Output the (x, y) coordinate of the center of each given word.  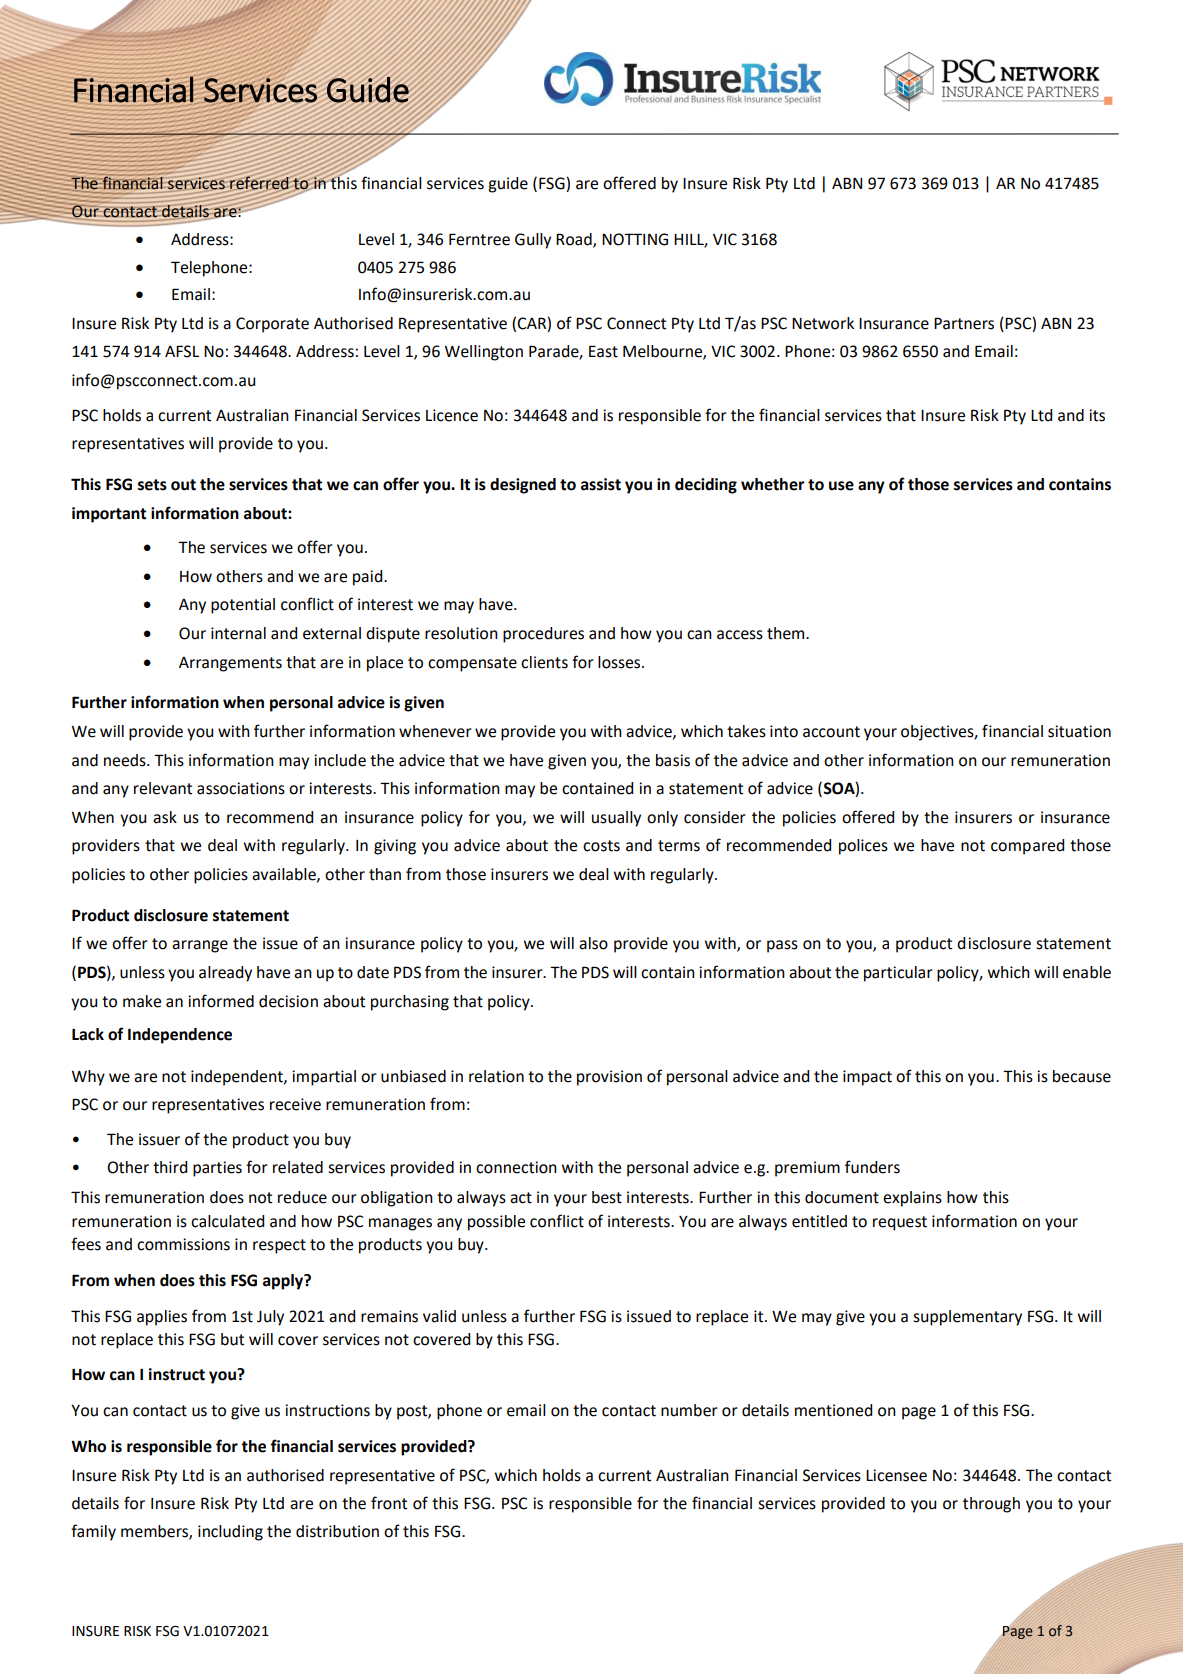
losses (620, 662)
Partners (964, 323)
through (991, 1505)
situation (1079, 731)
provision (609, 1078)
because (1082, 1076)
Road (575, 240)
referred (259, 183)
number (689, 1410)
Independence (180, 1036)
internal (238, 633)
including (230, 1533)
